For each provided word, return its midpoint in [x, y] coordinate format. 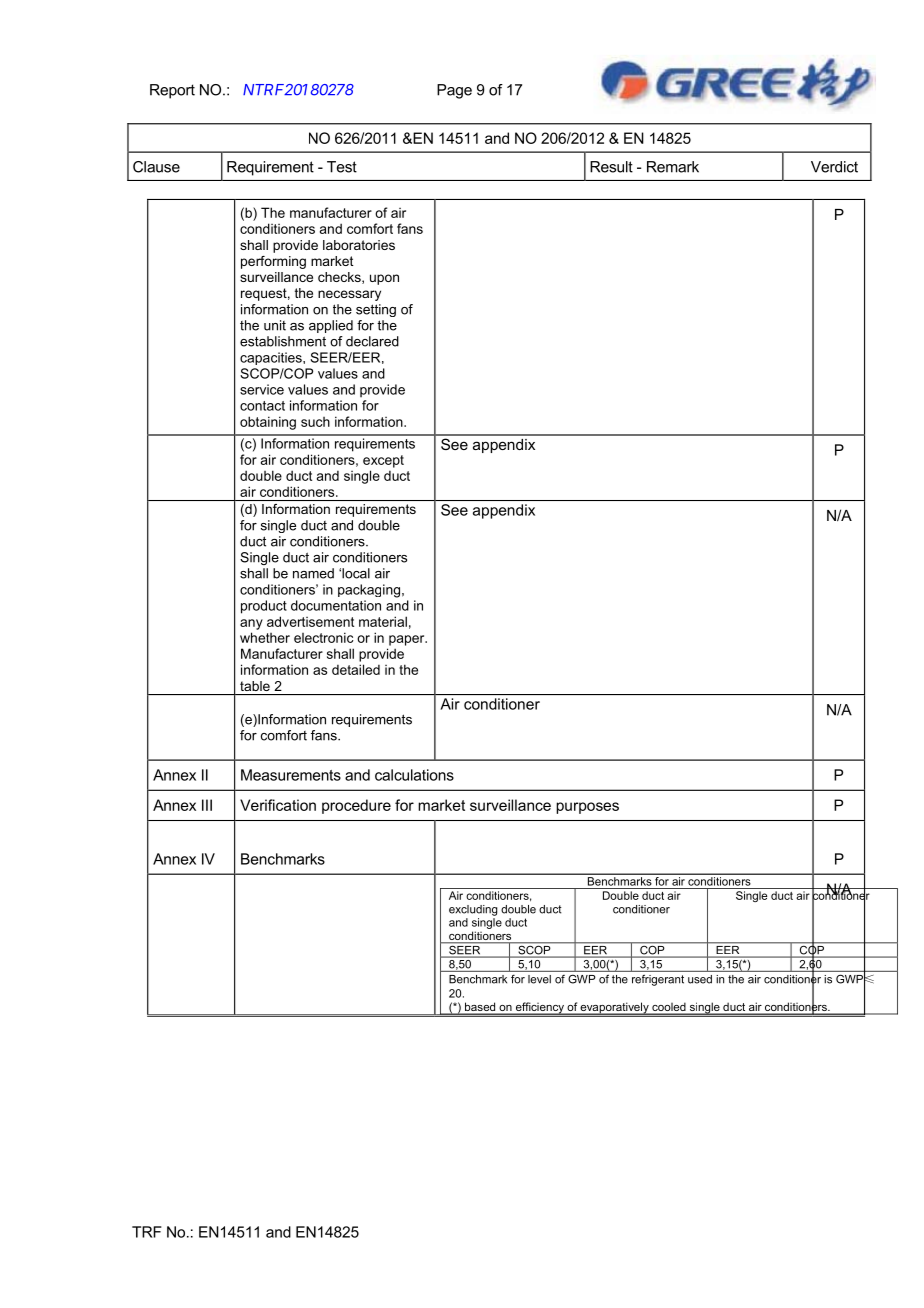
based [480, 1008]
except [383, 461]
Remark [673, 167]
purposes [587, 808]
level [539, 979]
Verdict [834, 167]
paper [408, 640]
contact [262, 406]
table [255, 686]
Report [172, 91]
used [700, 979]
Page [454, 91]
